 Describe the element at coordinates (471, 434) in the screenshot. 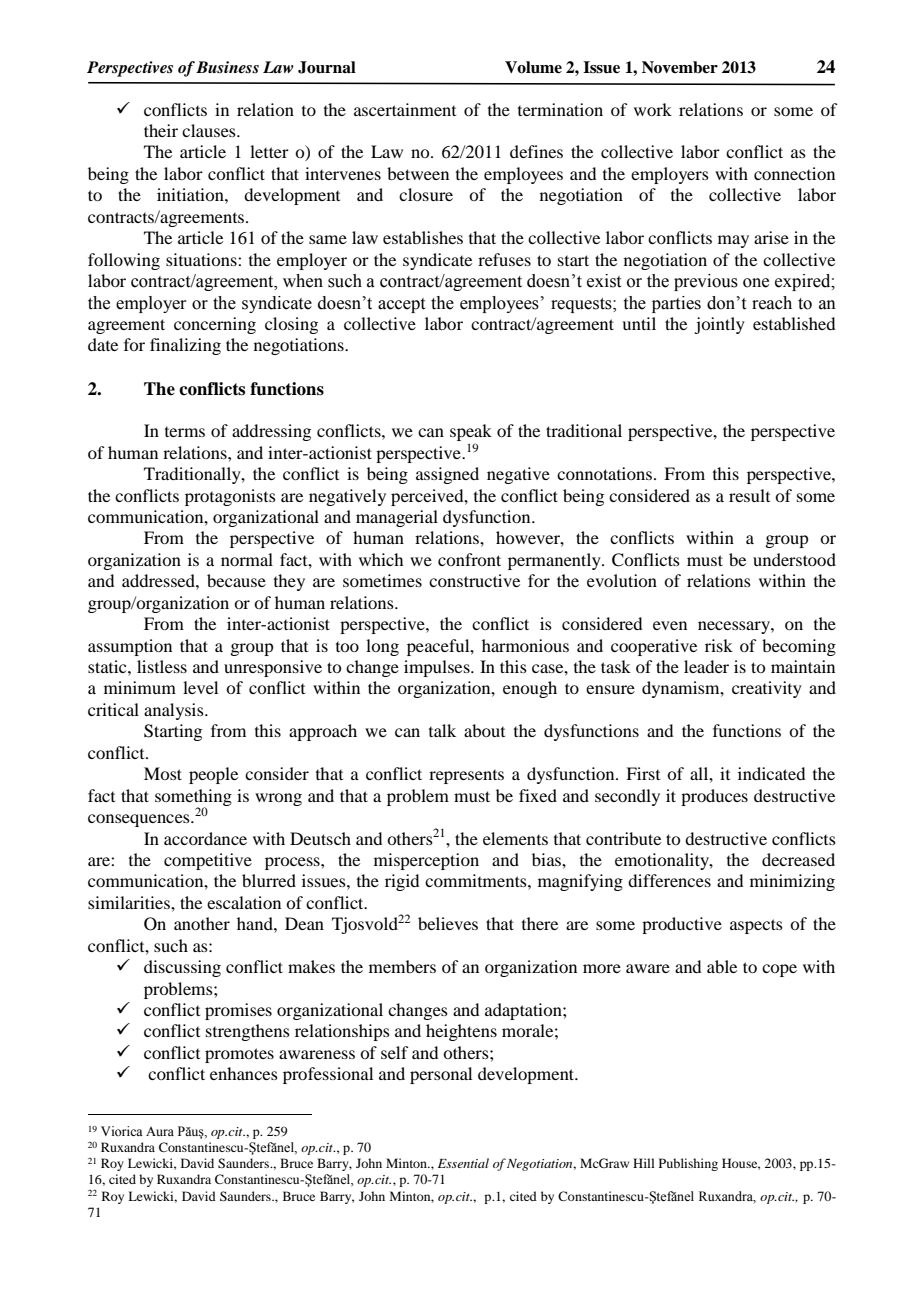

I see `speak` at that location.
